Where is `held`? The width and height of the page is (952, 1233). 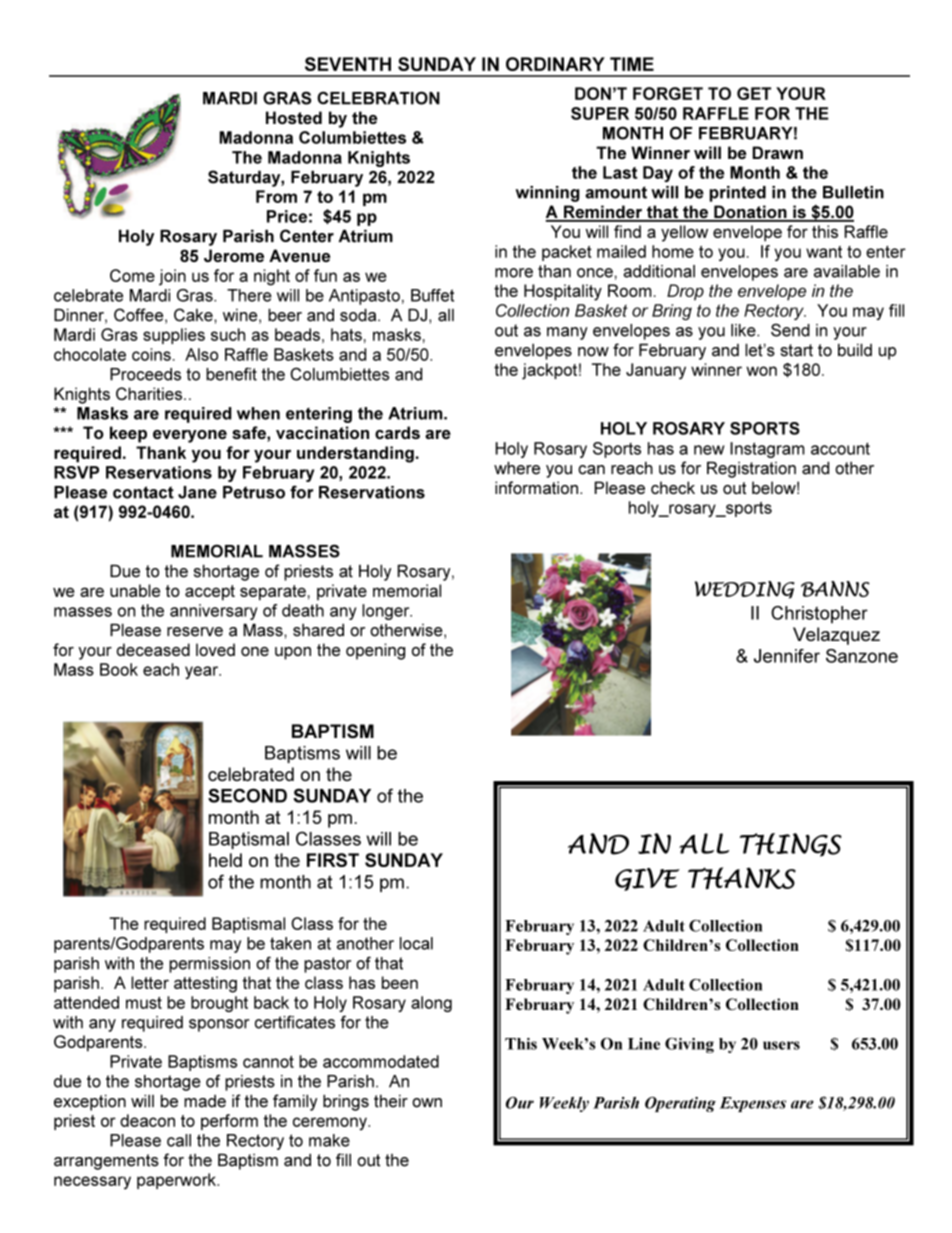
held is located at coordinates (225, 860).
